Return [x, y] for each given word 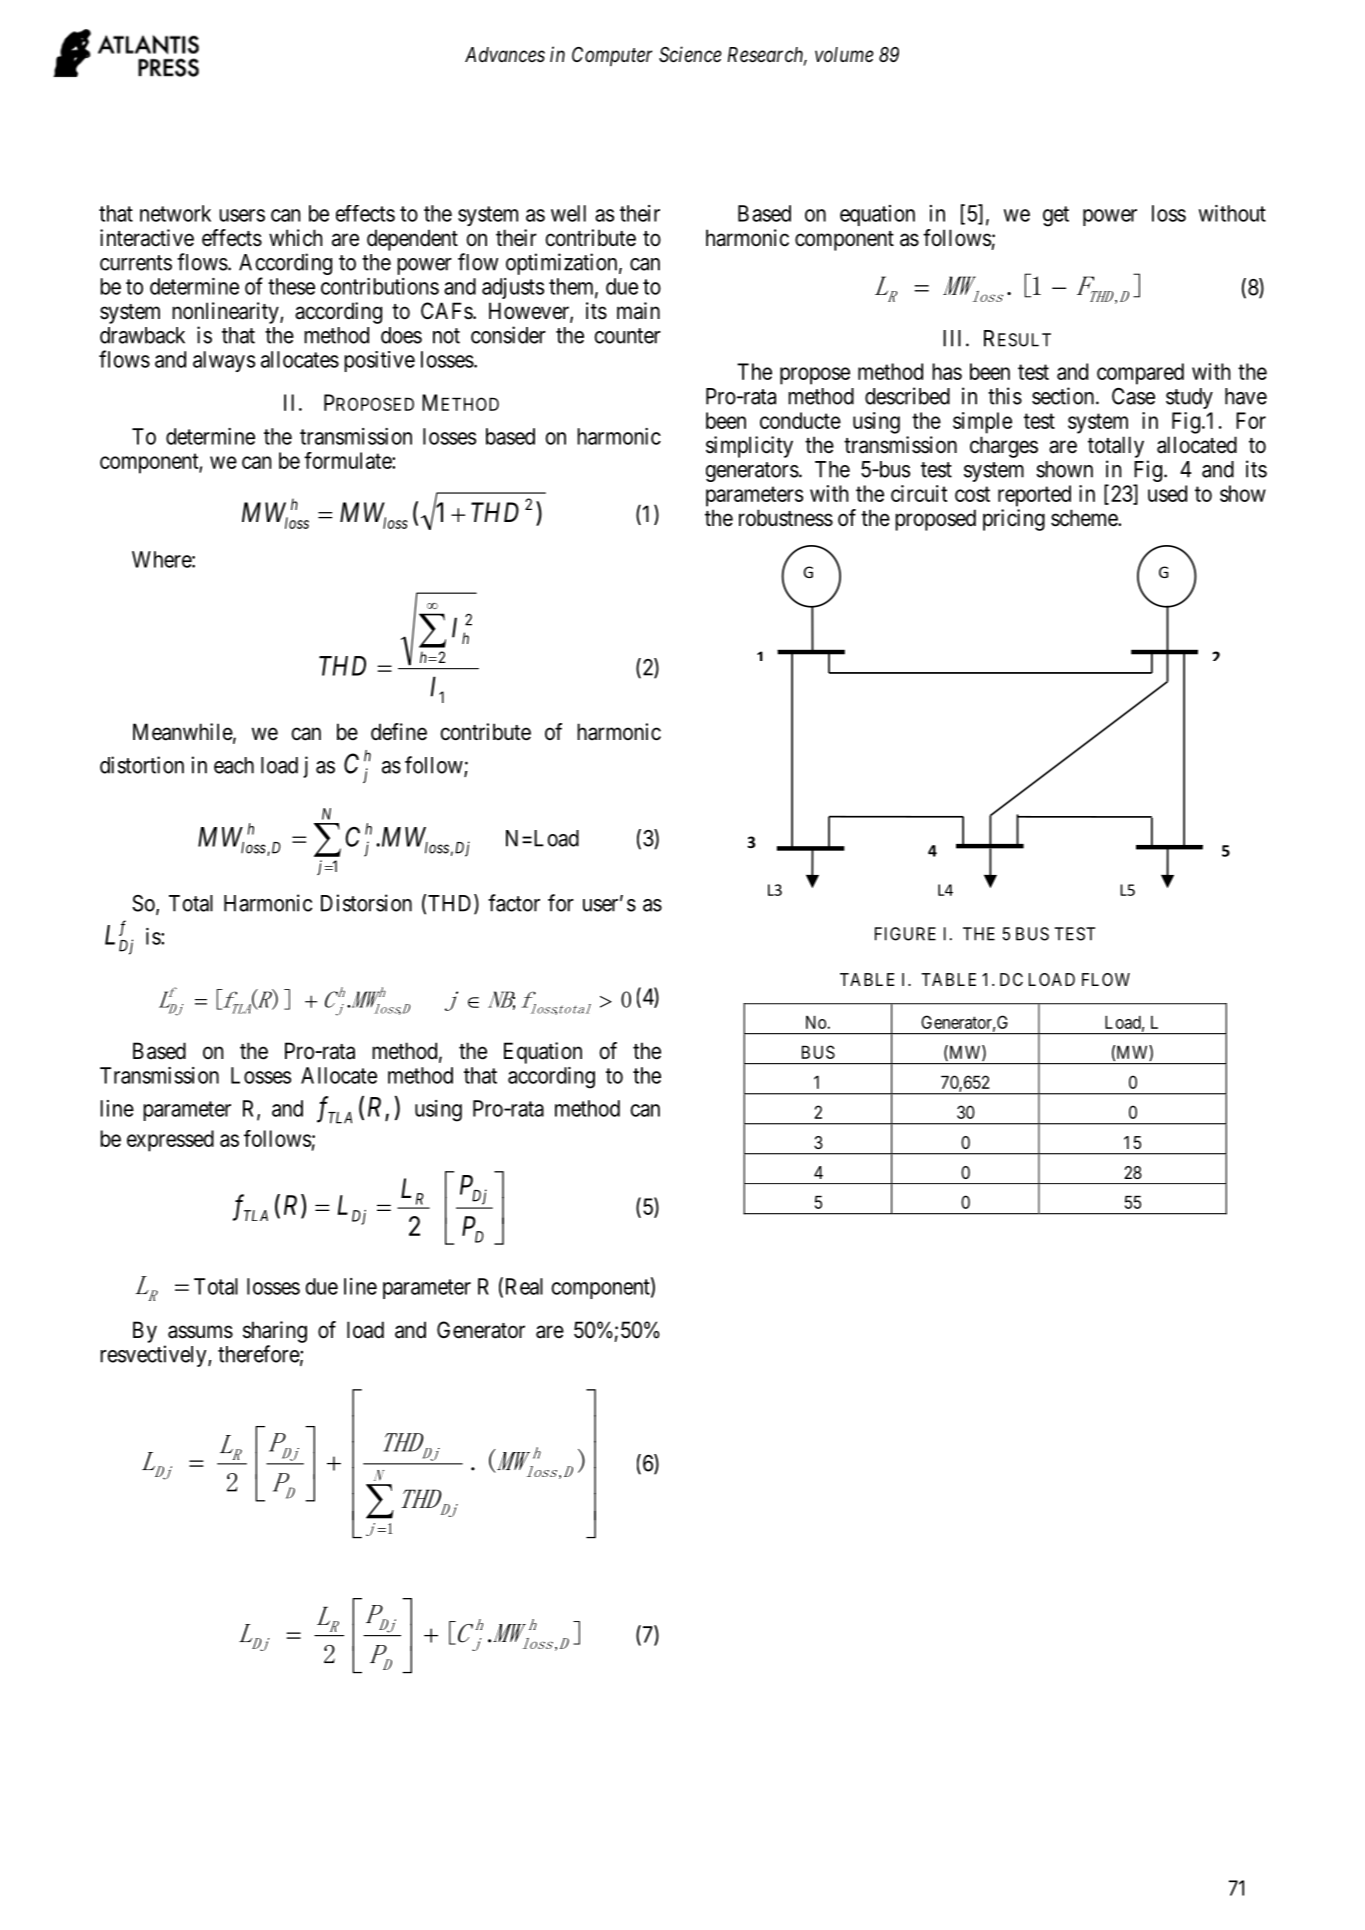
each [234, 765]
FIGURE [905, 934]
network [175, 213]
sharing [275, 1332]
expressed [170, 1141]
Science [690, 54]
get [1056, 216]
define [399, 732]
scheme [1085, 518]
